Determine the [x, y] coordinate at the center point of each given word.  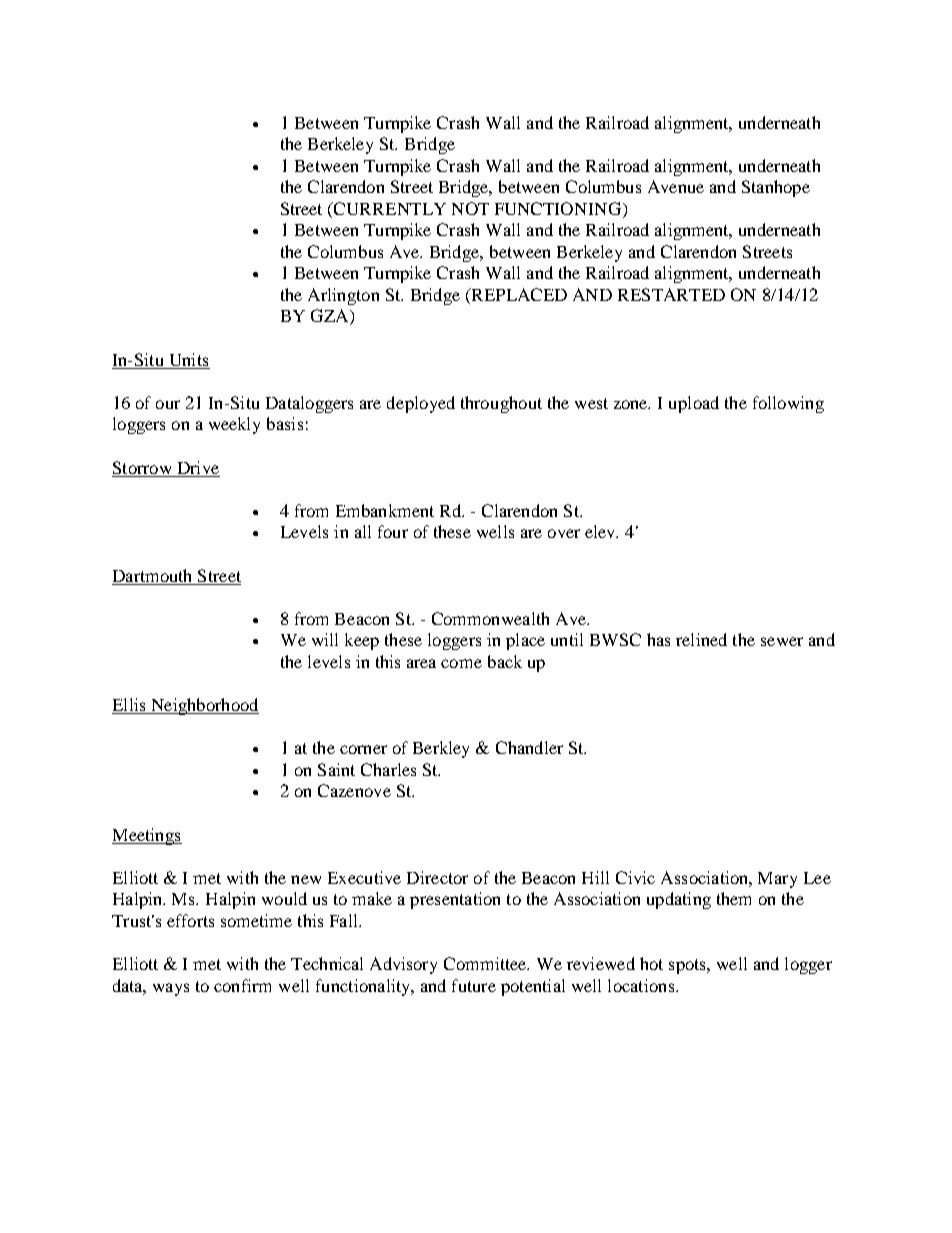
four [393, 531]
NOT [470, 208]
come [461, 663]
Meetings [147, 836]
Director [437, 877]
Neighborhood [204, 706]
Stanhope [776, 188]
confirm [242, 985]
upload [694, 404]
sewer [782, 641]
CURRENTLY [389, 208]
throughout [501, 404]
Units [189, 359]
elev [601, 531]
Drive [198, 467]
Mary [777, 880]
